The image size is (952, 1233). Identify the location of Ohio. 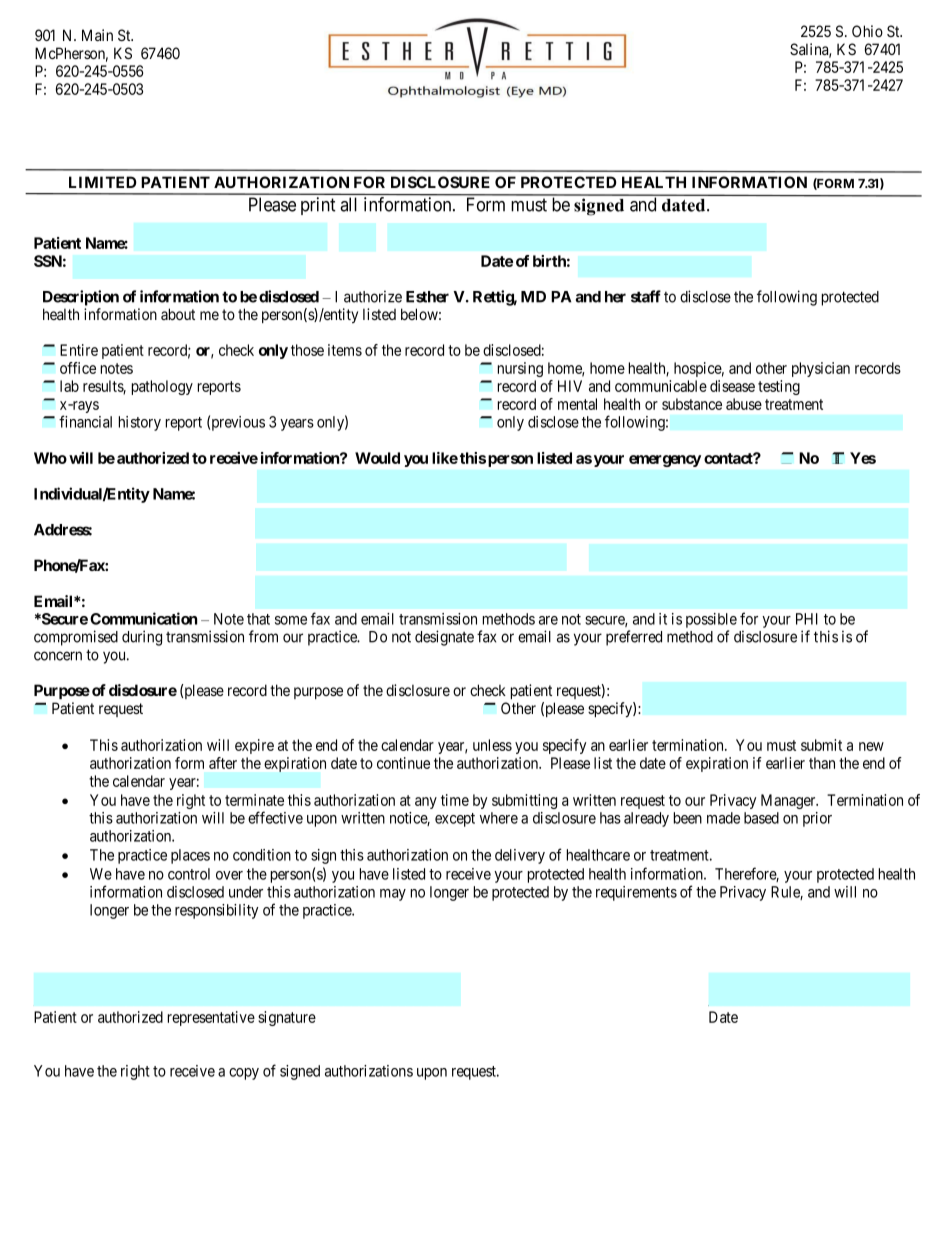
(867, 31).
